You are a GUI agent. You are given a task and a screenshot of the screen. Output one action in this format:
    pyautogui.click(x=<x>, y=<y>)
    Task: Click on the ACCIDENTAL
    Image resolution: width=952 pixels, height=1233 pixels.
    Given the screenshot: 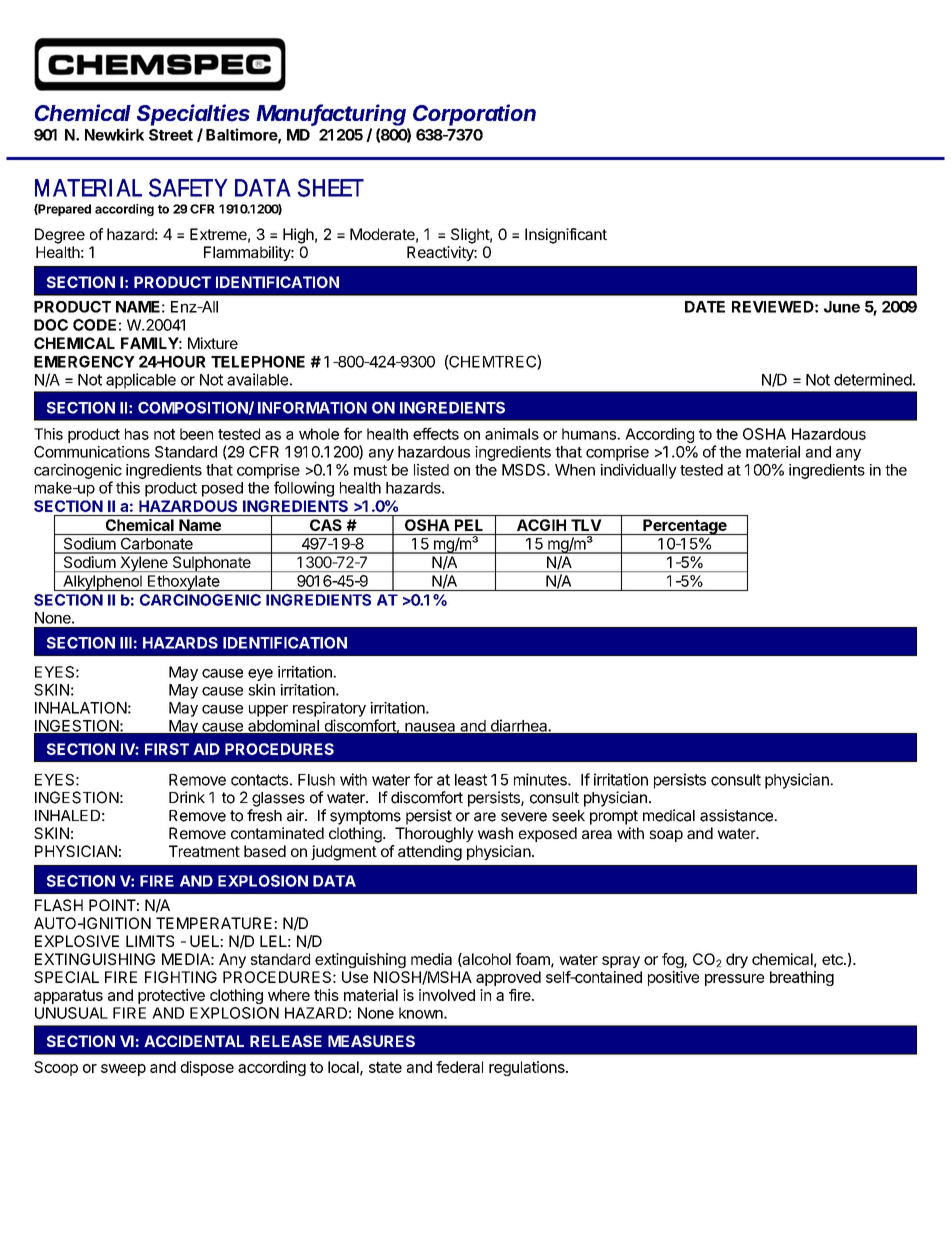 What is the action you would take?
    pyautogui.click(x=194, y=1041)
